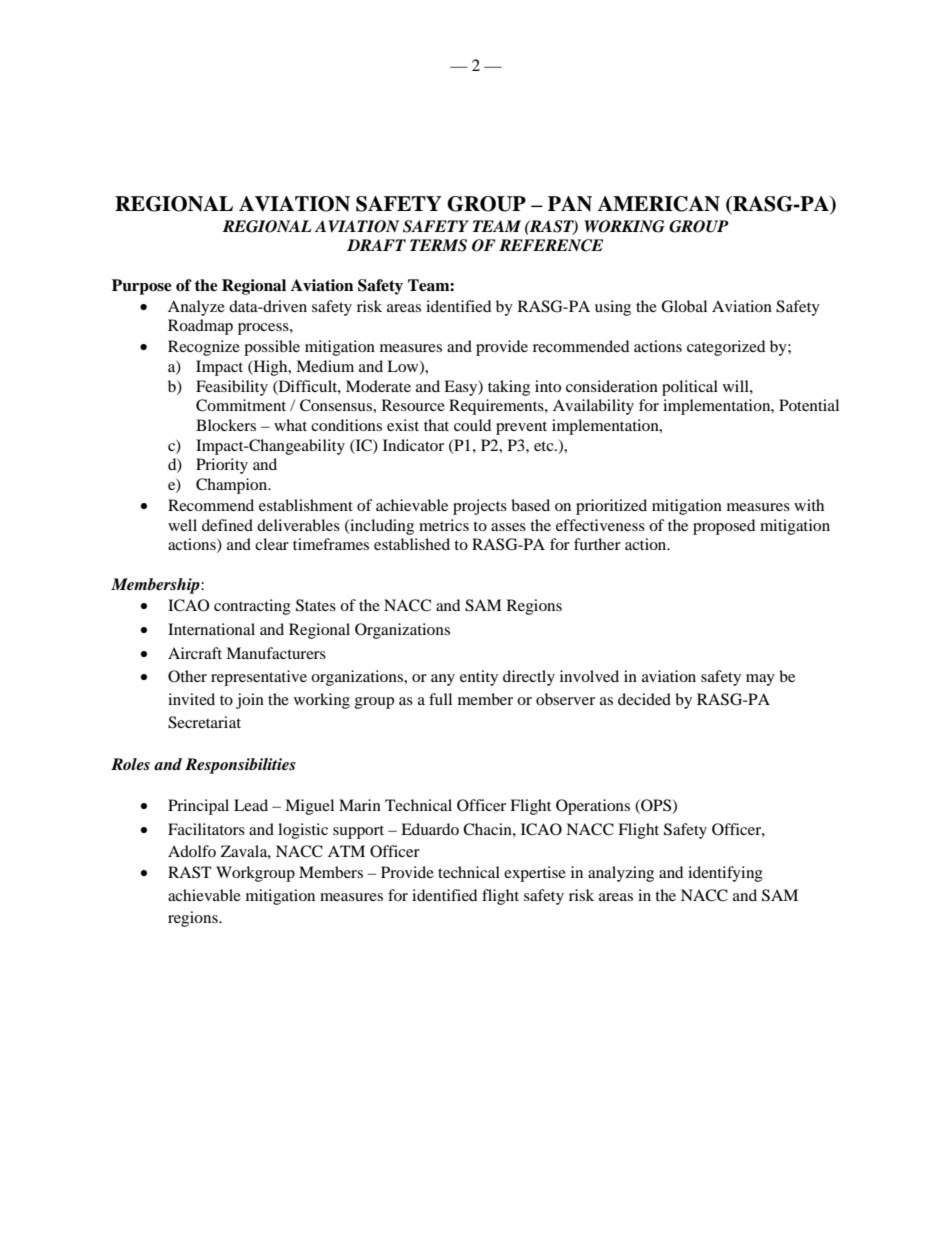  Describe the element at coordinates (192, 851) in the image. I see `Adolfo` at that location.
